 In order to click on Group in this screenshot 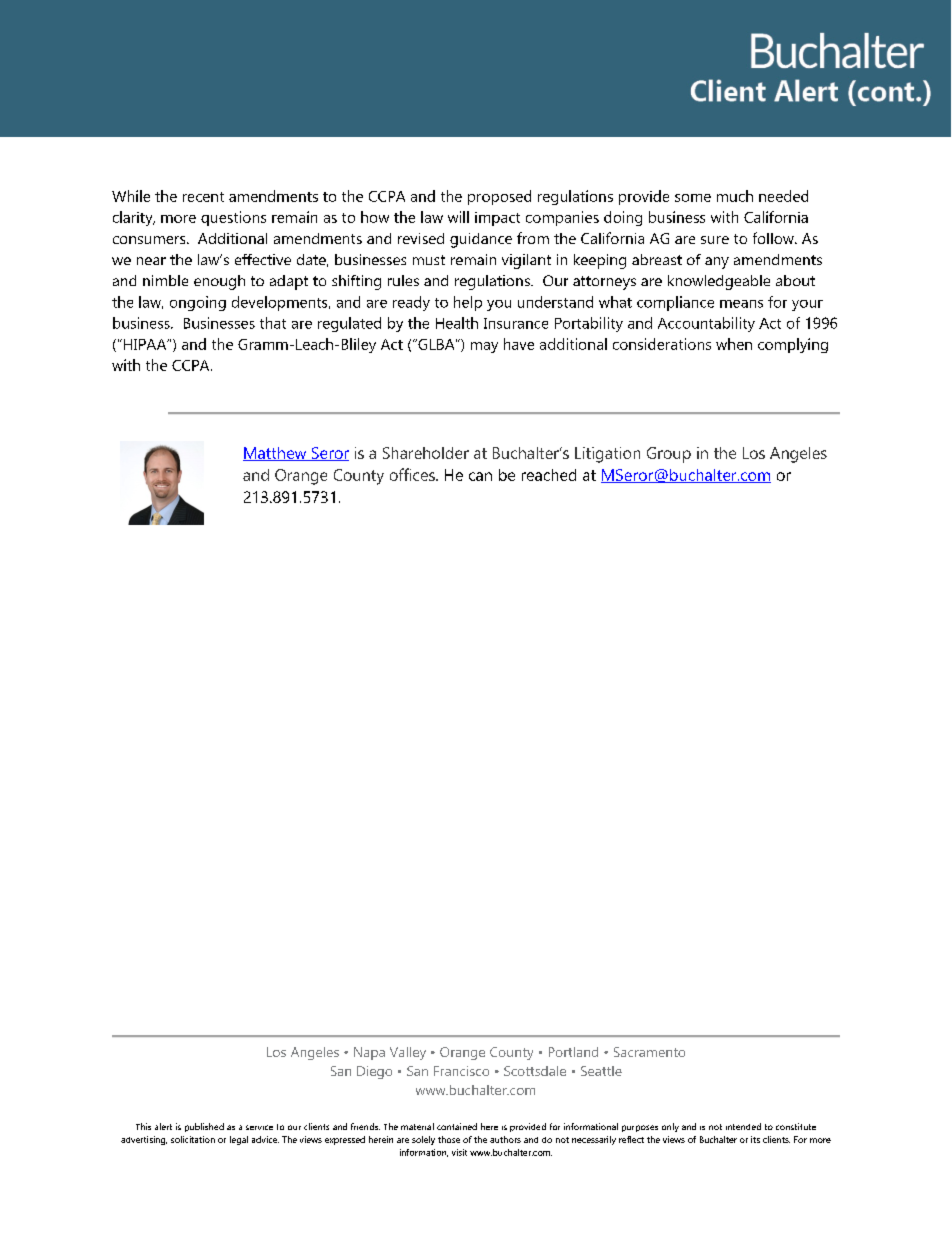, I will do `click(669, 455)`.
